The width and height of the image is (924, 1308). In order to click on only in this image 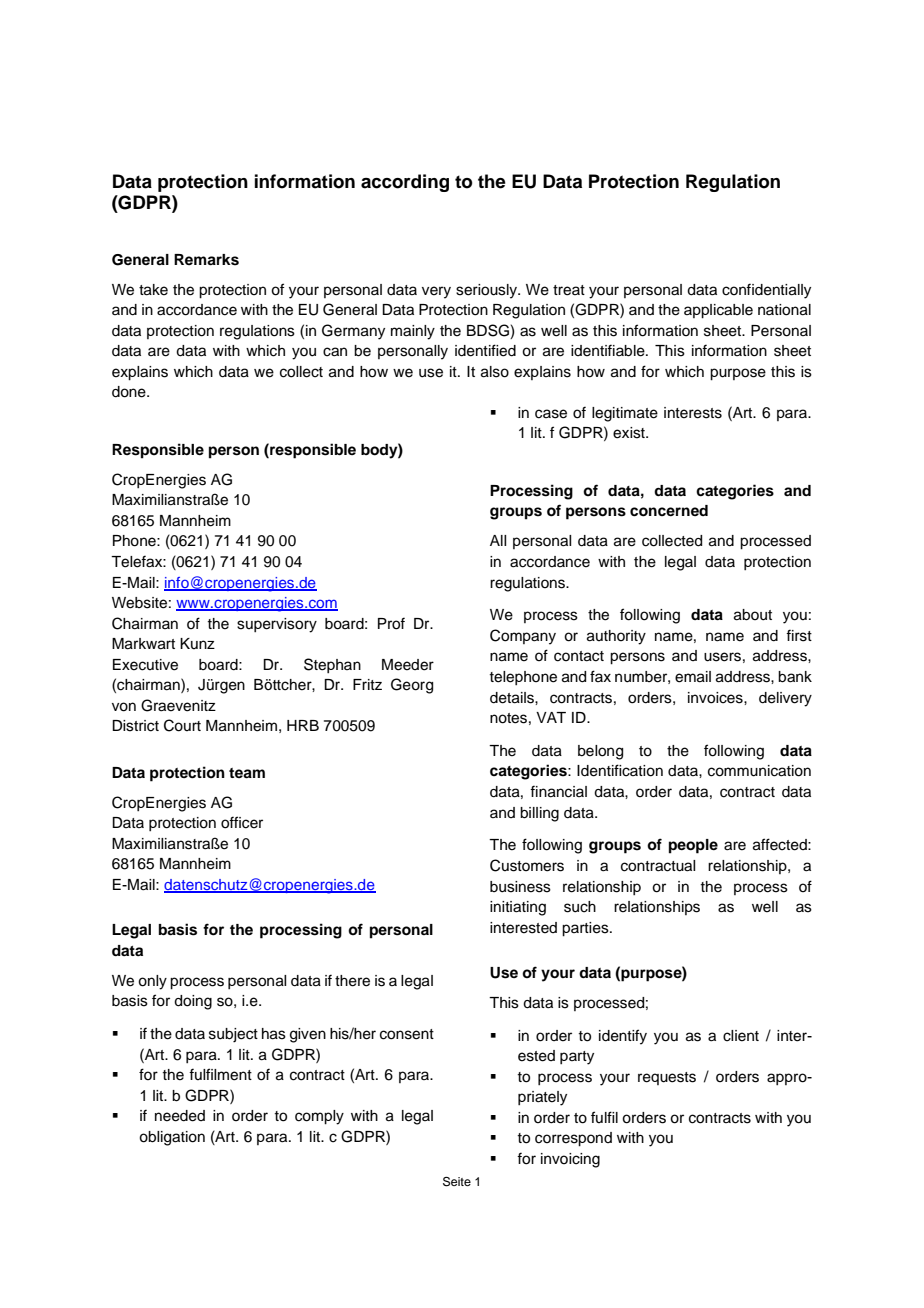, I will do `click(152, 982)`.
